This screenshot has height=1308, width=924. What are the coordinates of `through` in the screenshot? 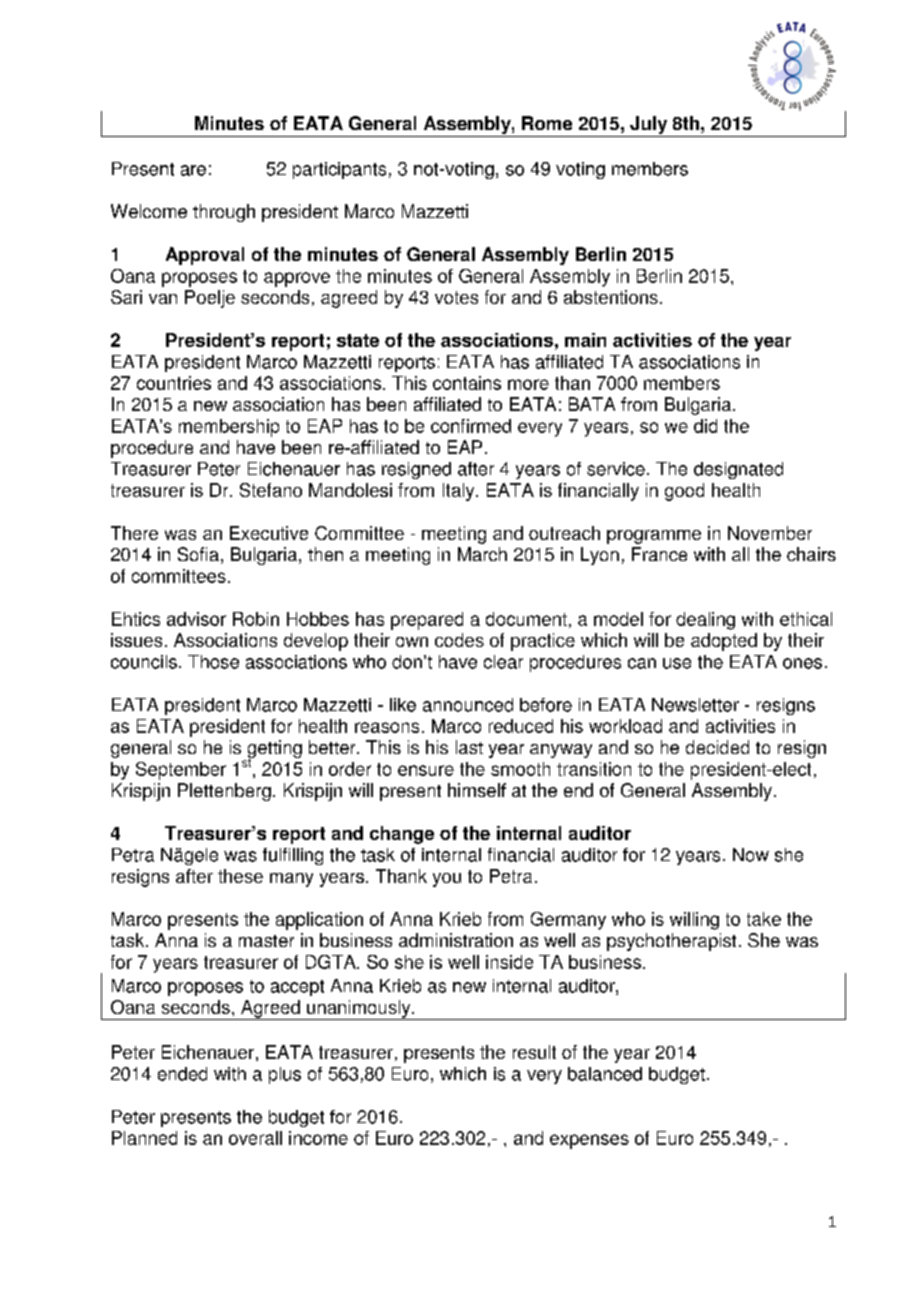 It's located at (224, 213).
